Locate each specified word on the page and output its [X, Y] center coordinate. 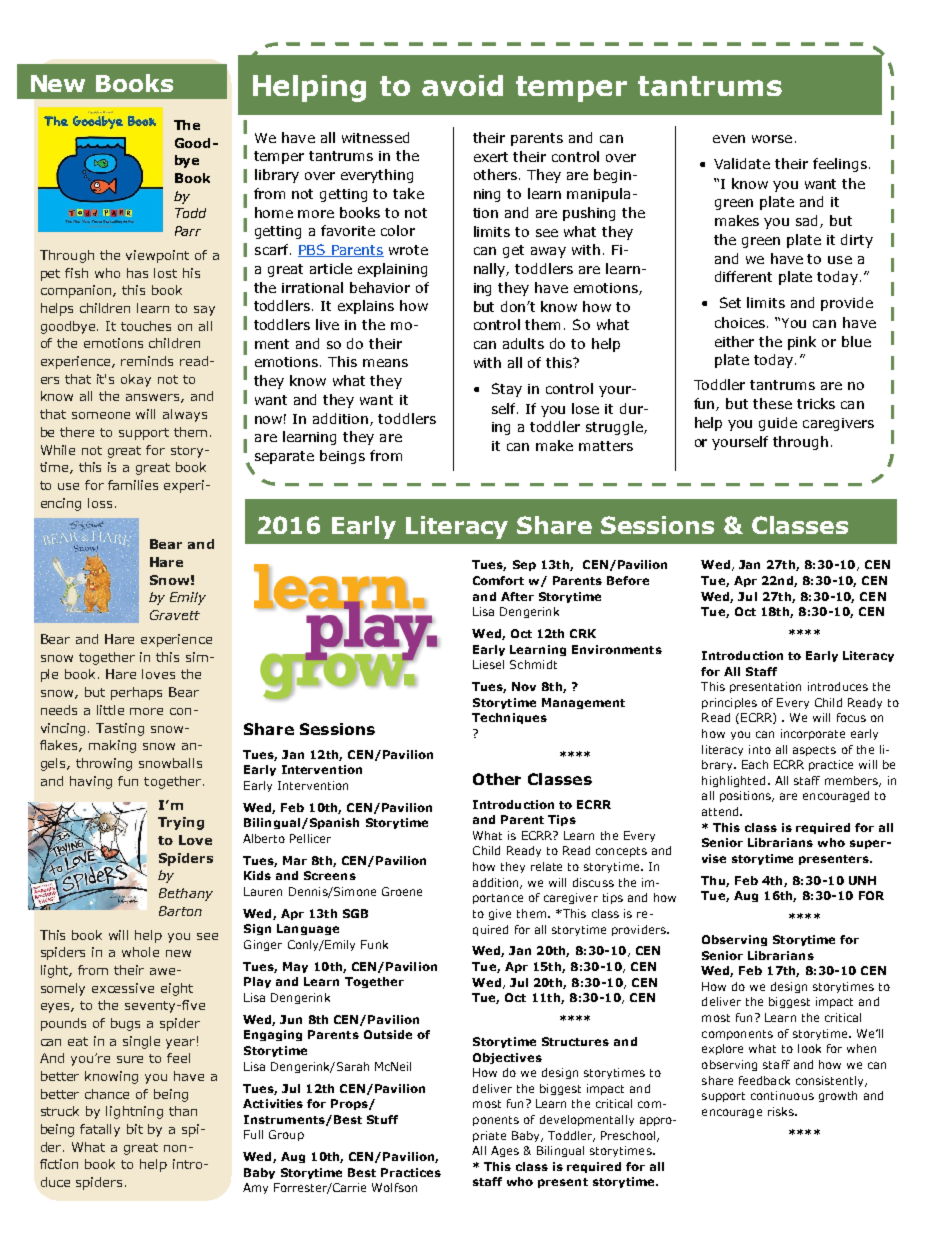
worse [772, 139]
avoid [462, 85]
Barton [180, 911]
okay [136, 380]
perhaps [136, 693]
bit [135, 1129]
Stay [507, 390]
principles [729, 703]
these [772, 403]
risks [782, 1111]
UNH [862, 880]
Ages [505, 1151]
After [517, 596]
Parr [188, 231]
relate [546, 866]
